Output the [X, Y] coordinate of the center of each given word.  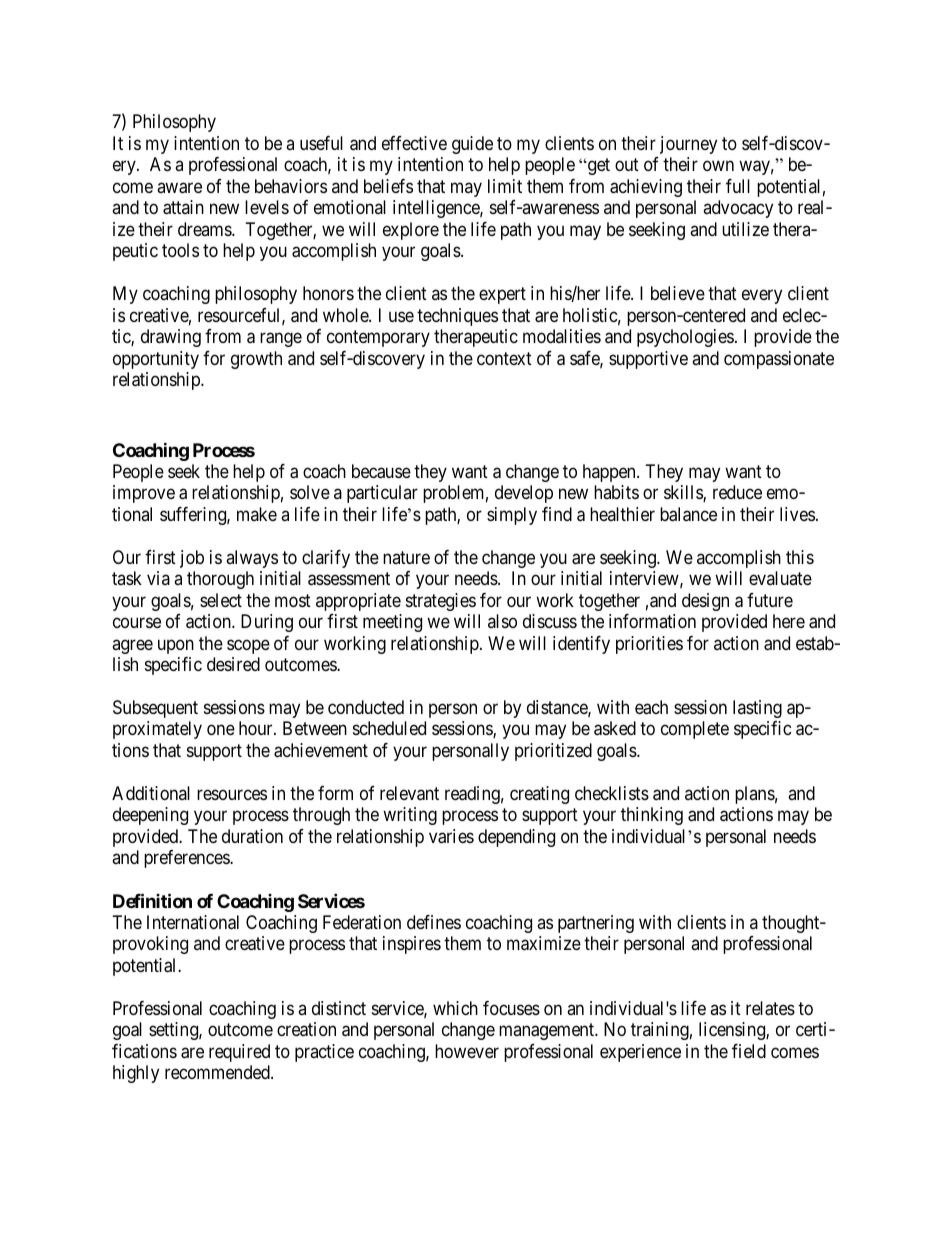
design [705, 602]
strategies [441, 602]
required [239, 1053]
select [221, 600]
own [718, 166]
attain [183, 207]
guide [472, 145]
